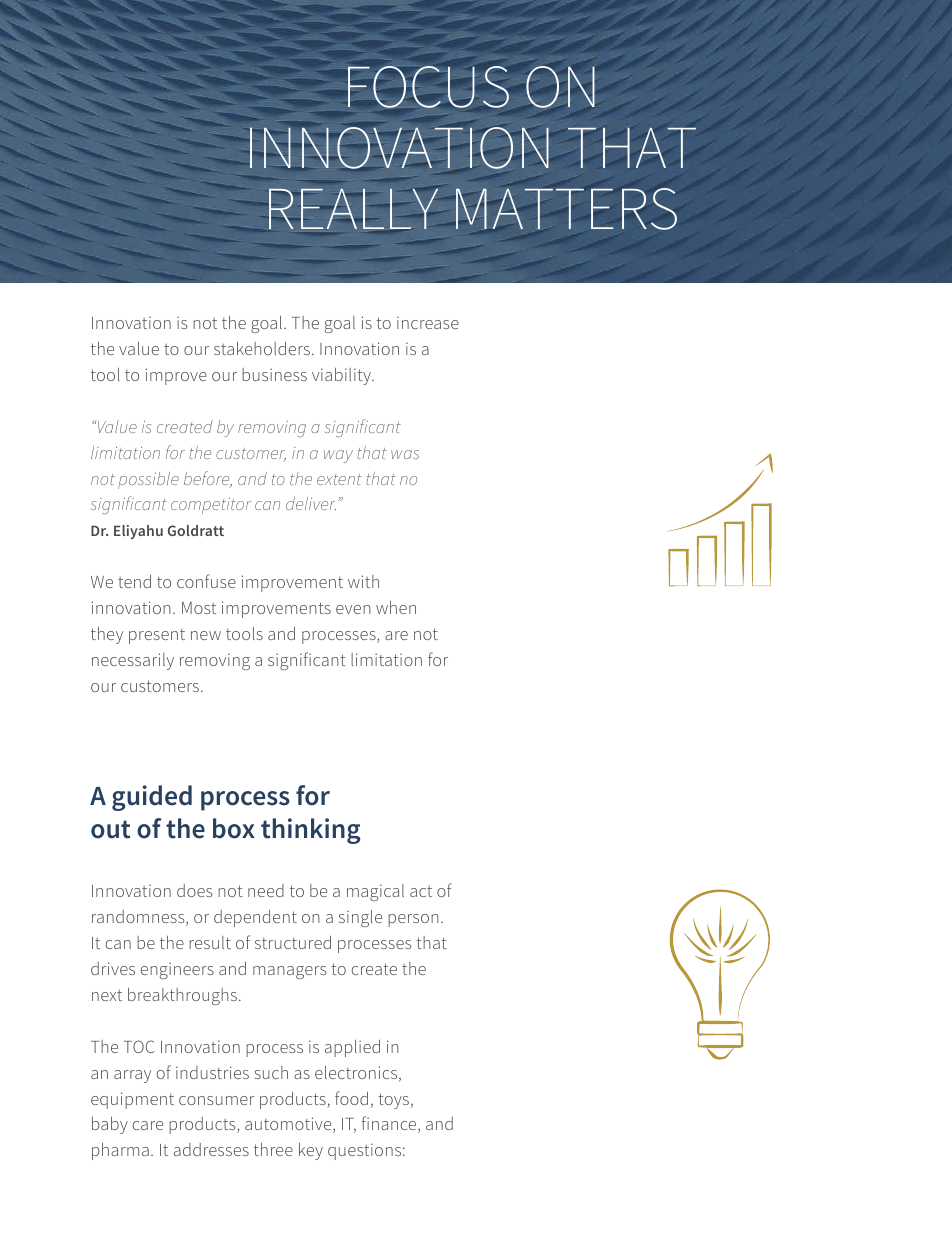 The width and height of the document is (952, 1233). What do you see at coordinates (338, 456) in the document?
I see `way` at bounding box center [338, 456].
